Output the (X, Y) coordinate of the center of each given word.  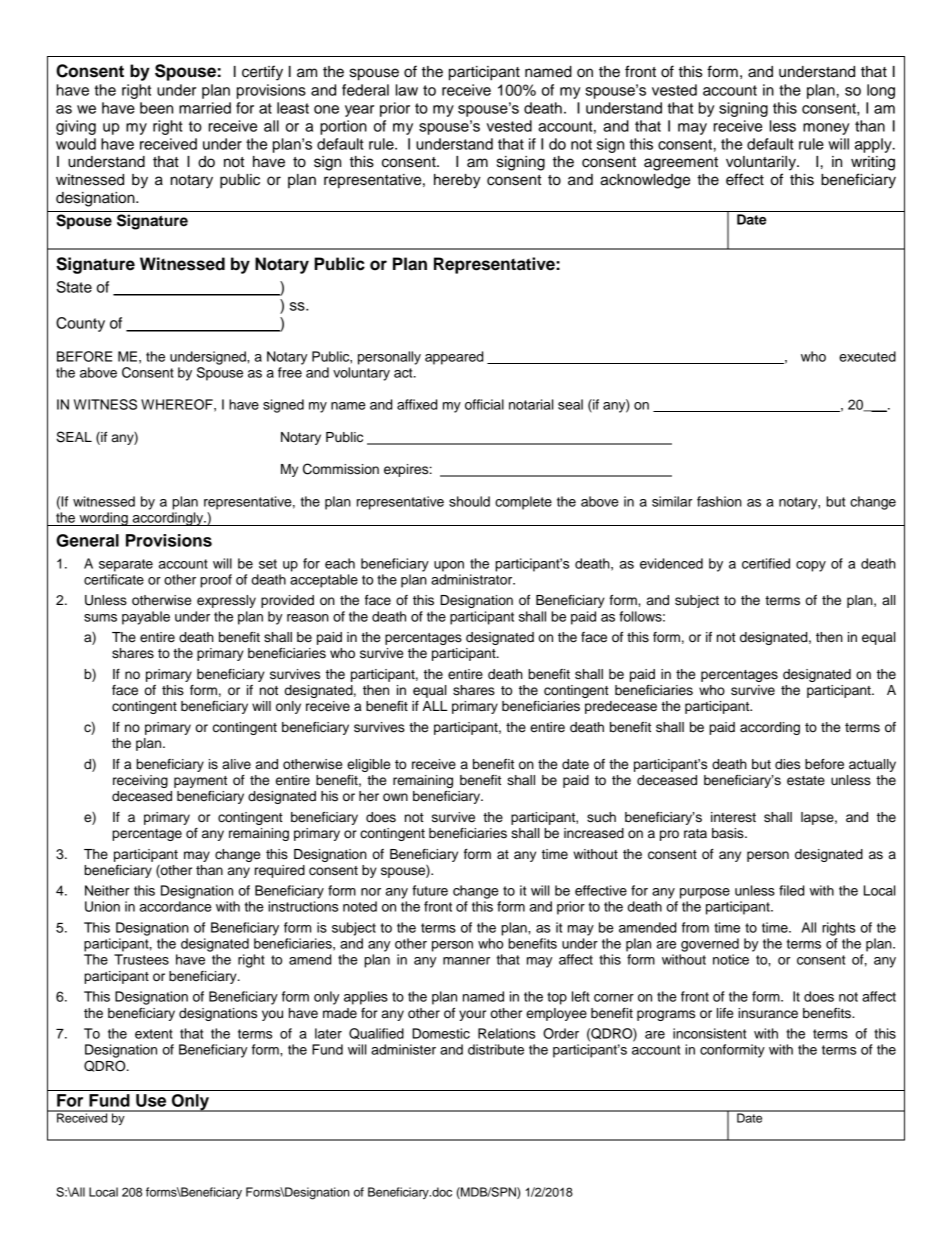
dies (787, 764)
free (290, 372)
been (156, 108)
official (484, 404)
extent (154, 1034)
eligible (368, 765)
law (407, 90)
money (826, 129)
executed (867, 356)
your (472, 1015)
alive (236, 764)
